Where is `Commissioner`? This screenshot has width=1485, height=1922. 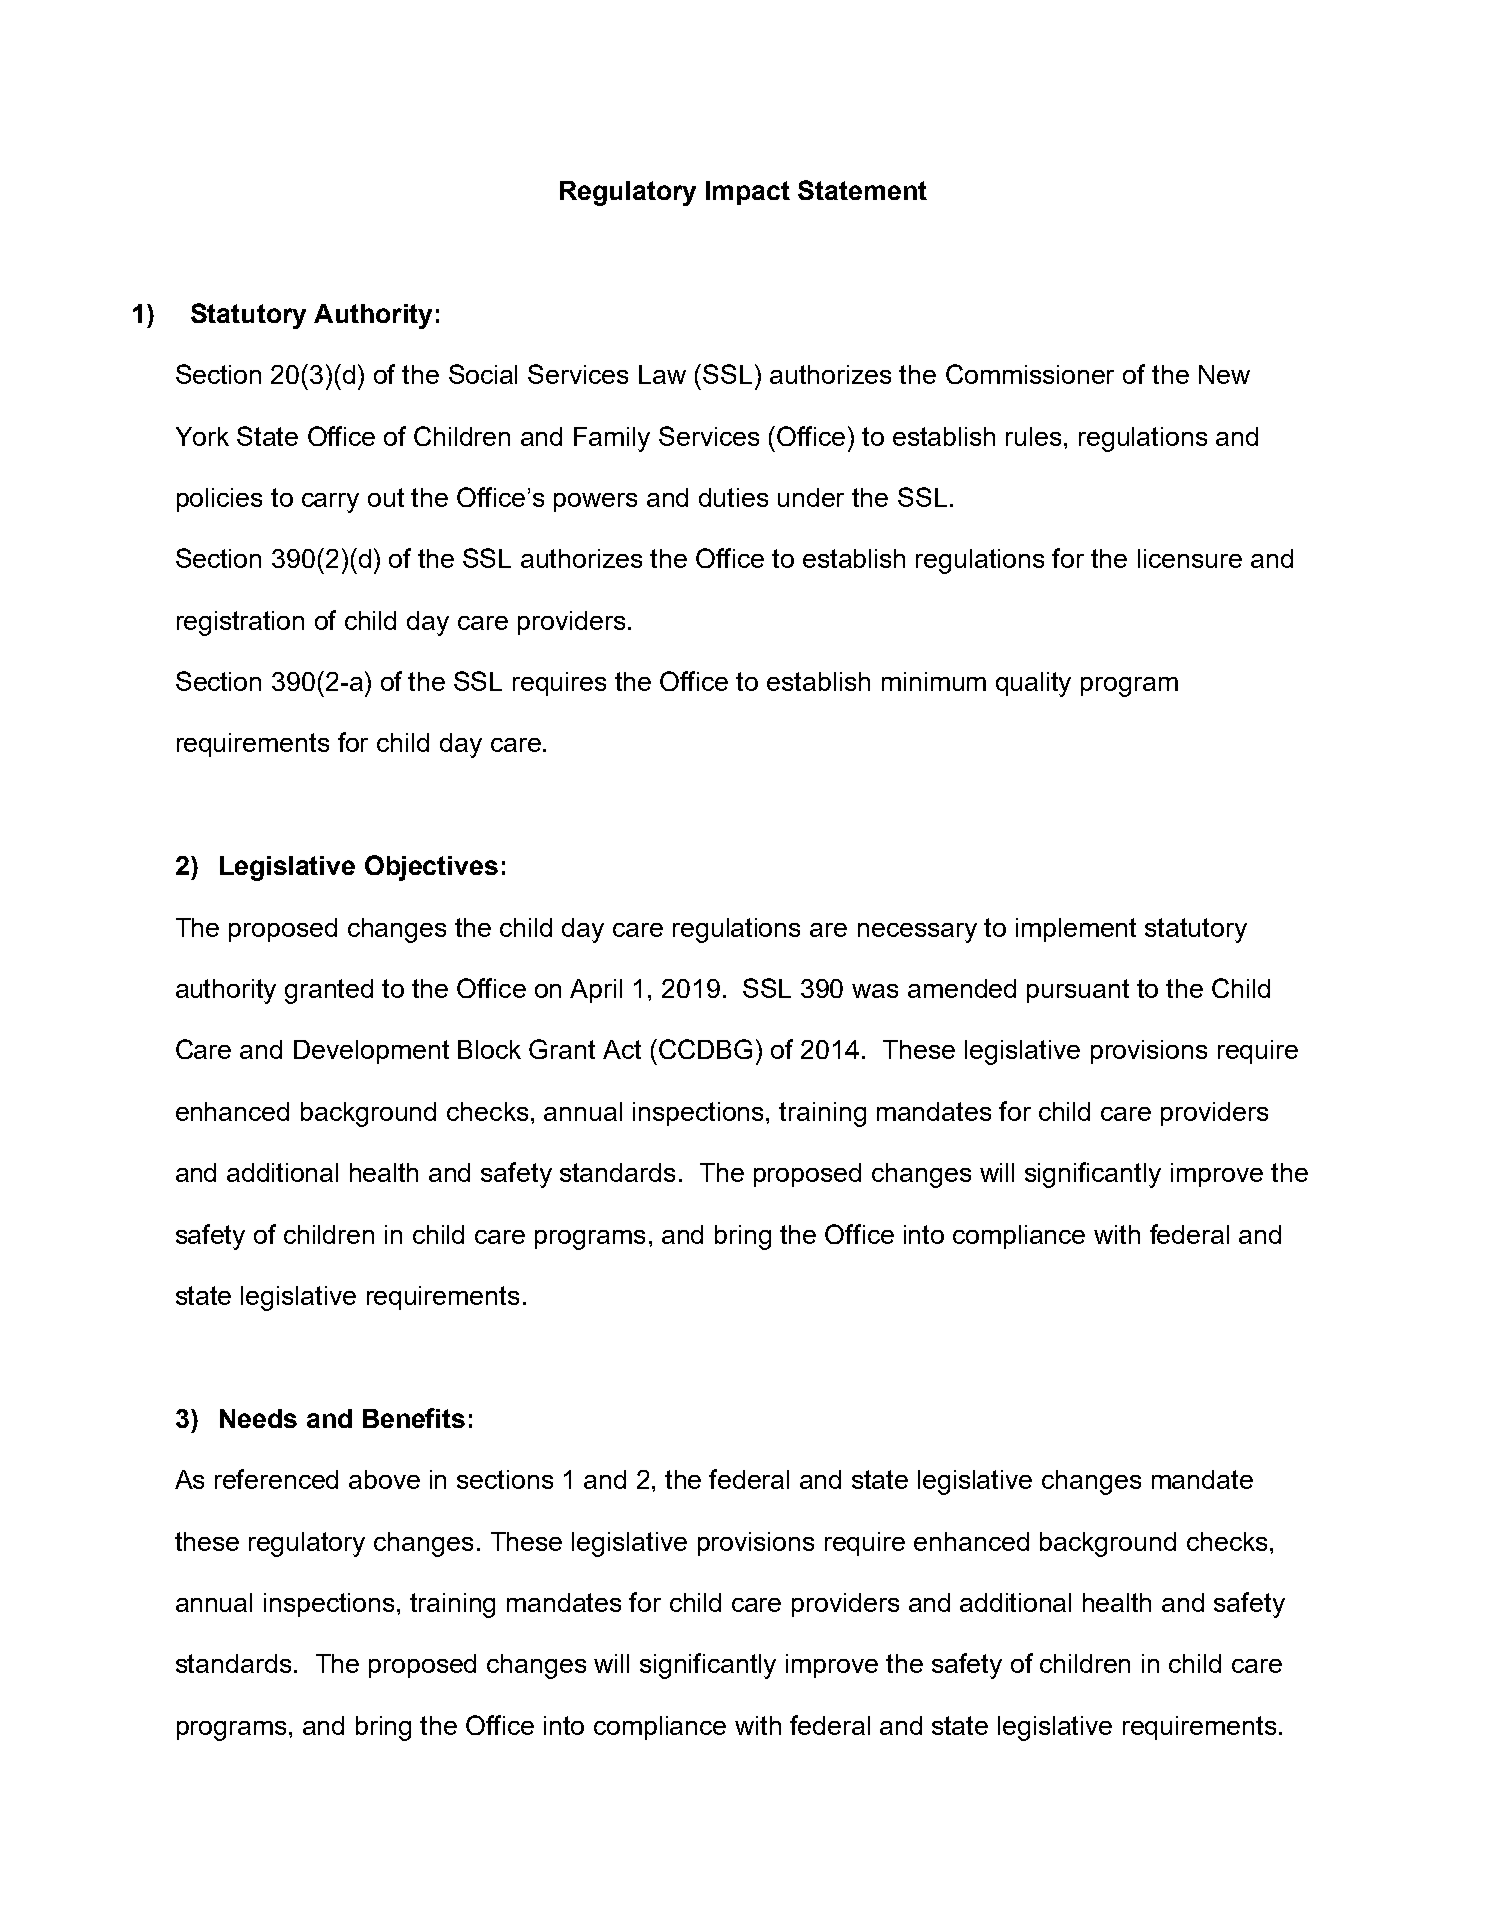 Commissioner is located at coordinates (1030, 374).
